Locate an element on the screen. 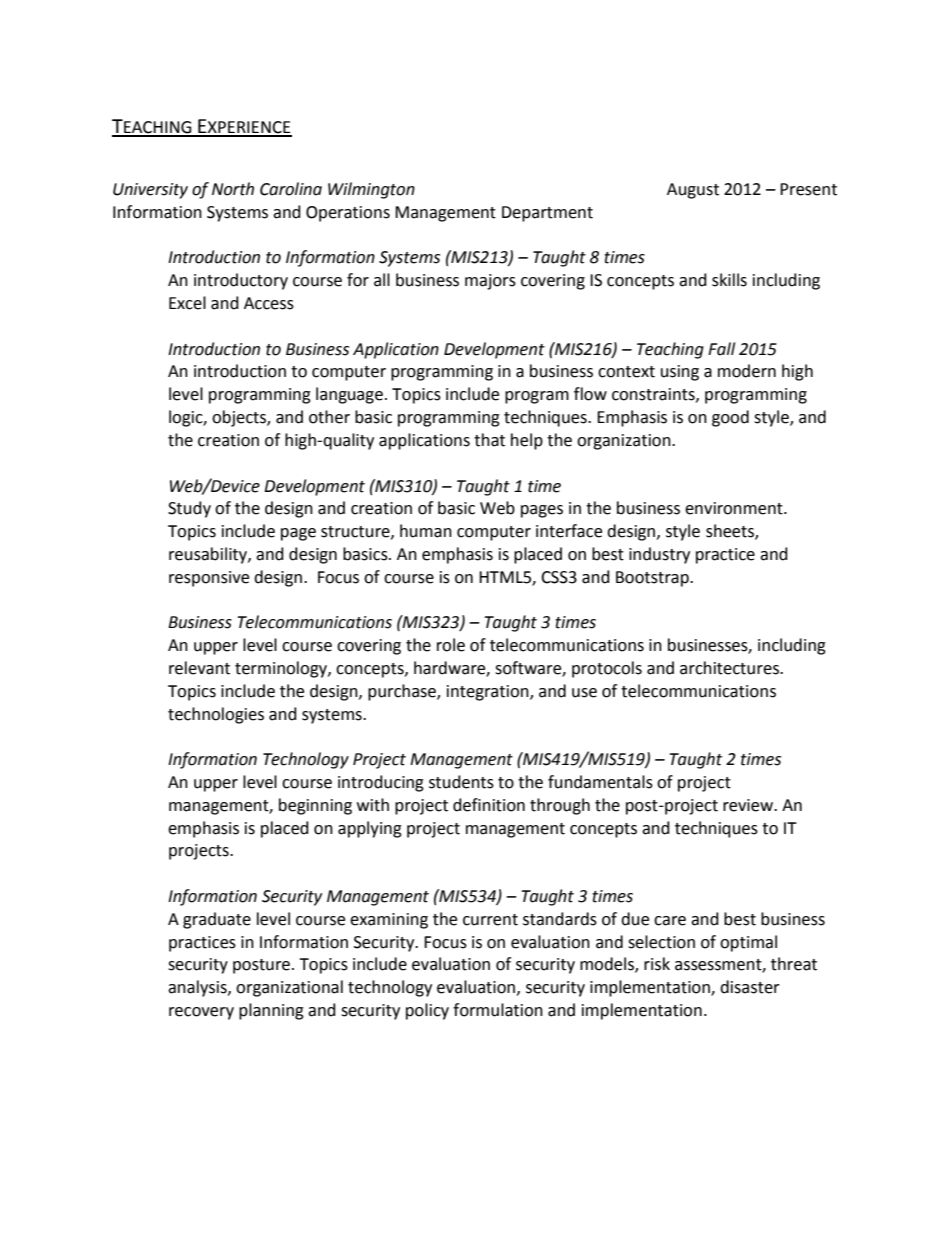  August is located at coordinates (693, 191).
